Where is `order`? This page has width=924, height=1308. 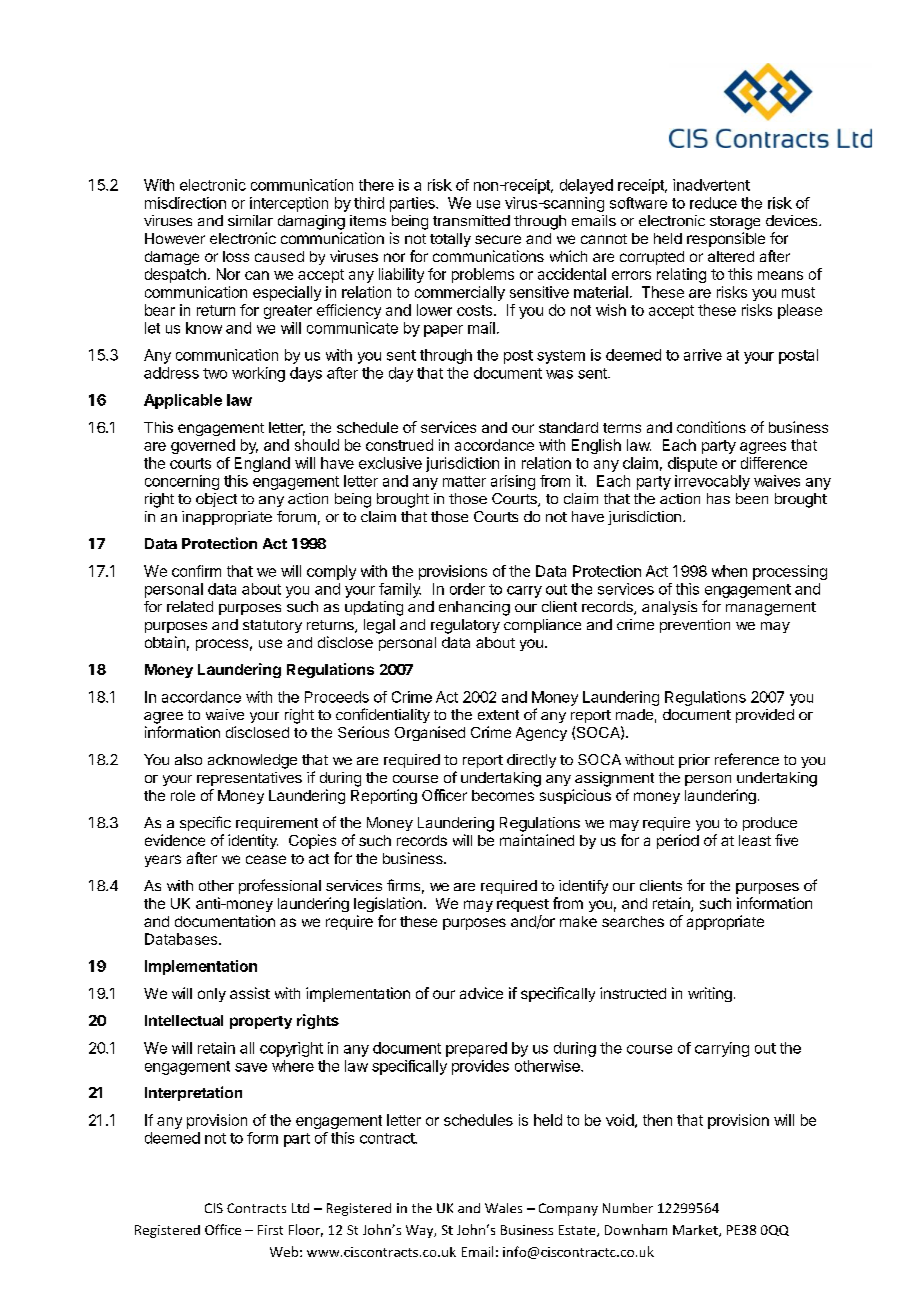
order is located at coordinates (467, 589).
